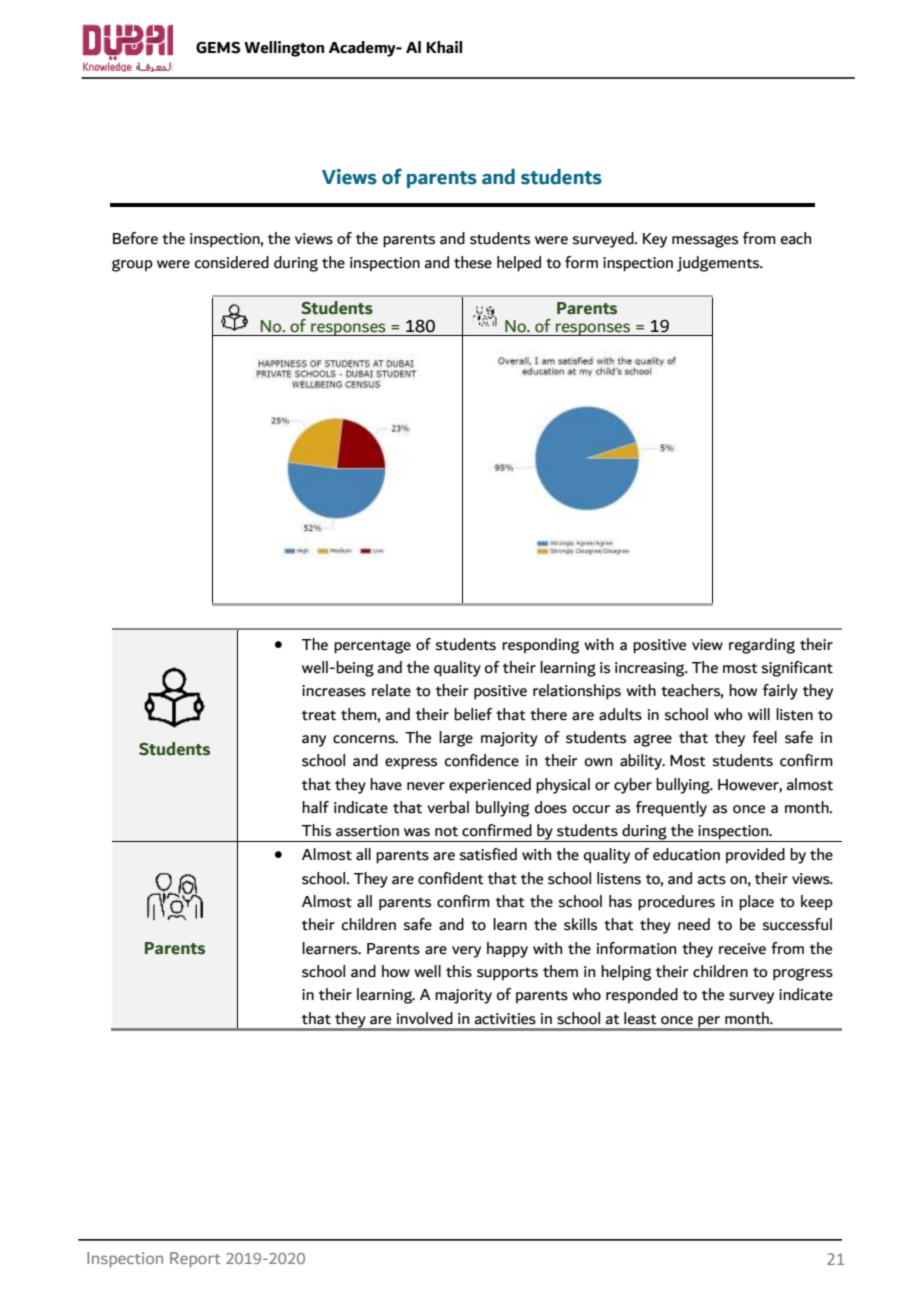 The height and width of the screenshot is (1309, 924). What do you see at coordinates (488, 854) in the screenshot?
I see `satisfied` at bounding box center [488, 854].
